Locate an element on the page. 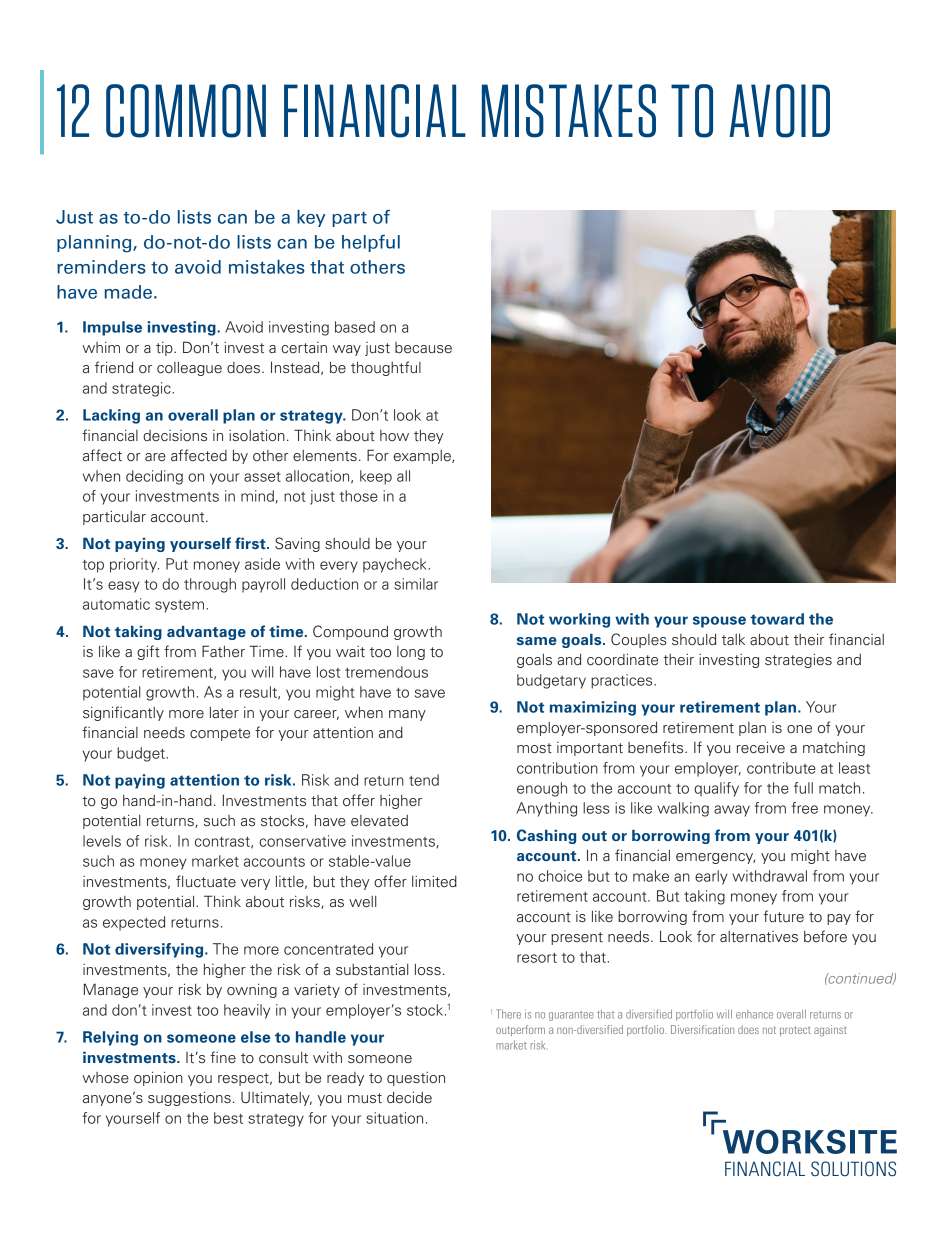 The image size is (952, 1233). similar is located at coordinates (416, 584).
